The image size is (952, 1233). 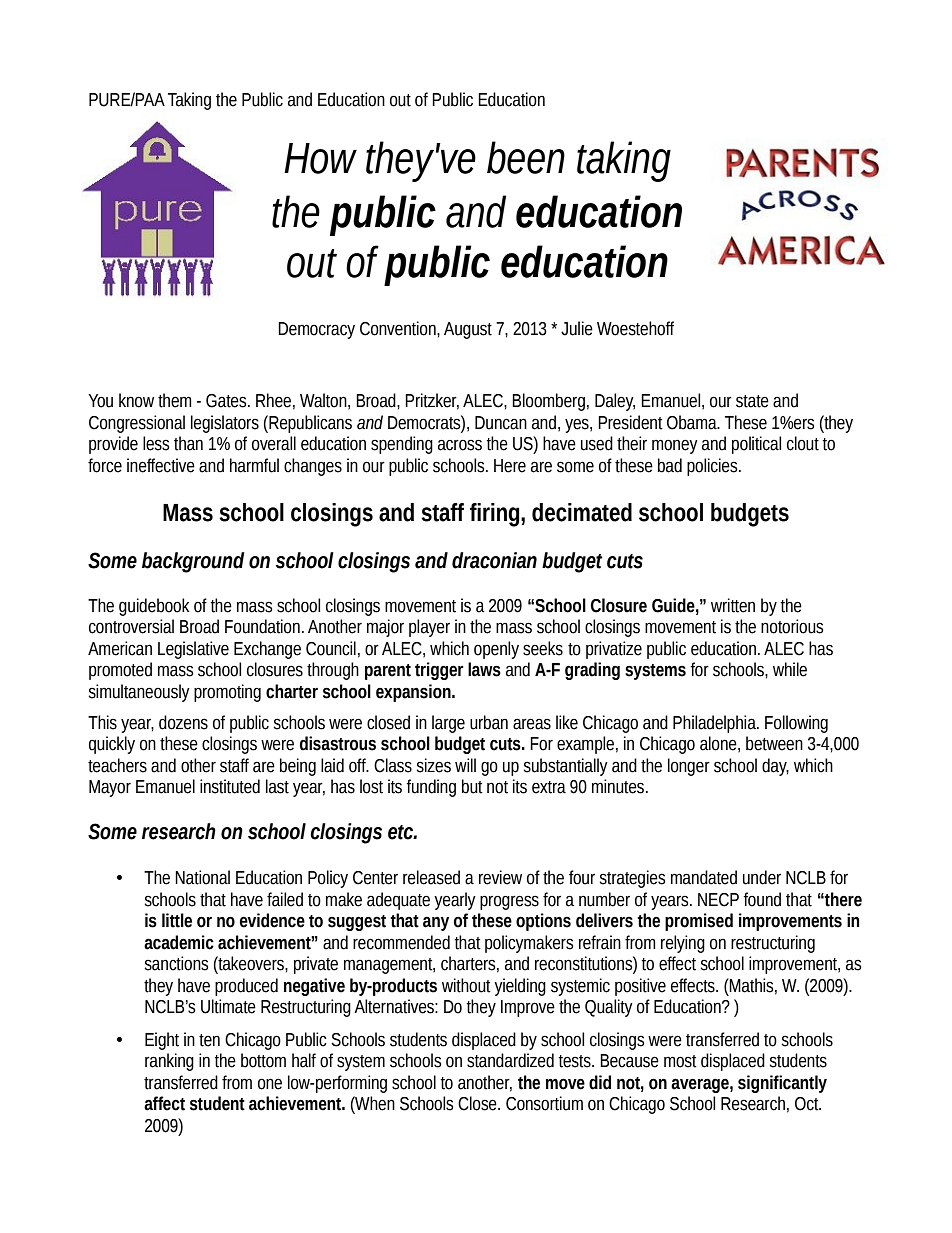 What do you see at coordinates (689, 767) in the image?
I see `longer` at bounding box center [689, 767].
